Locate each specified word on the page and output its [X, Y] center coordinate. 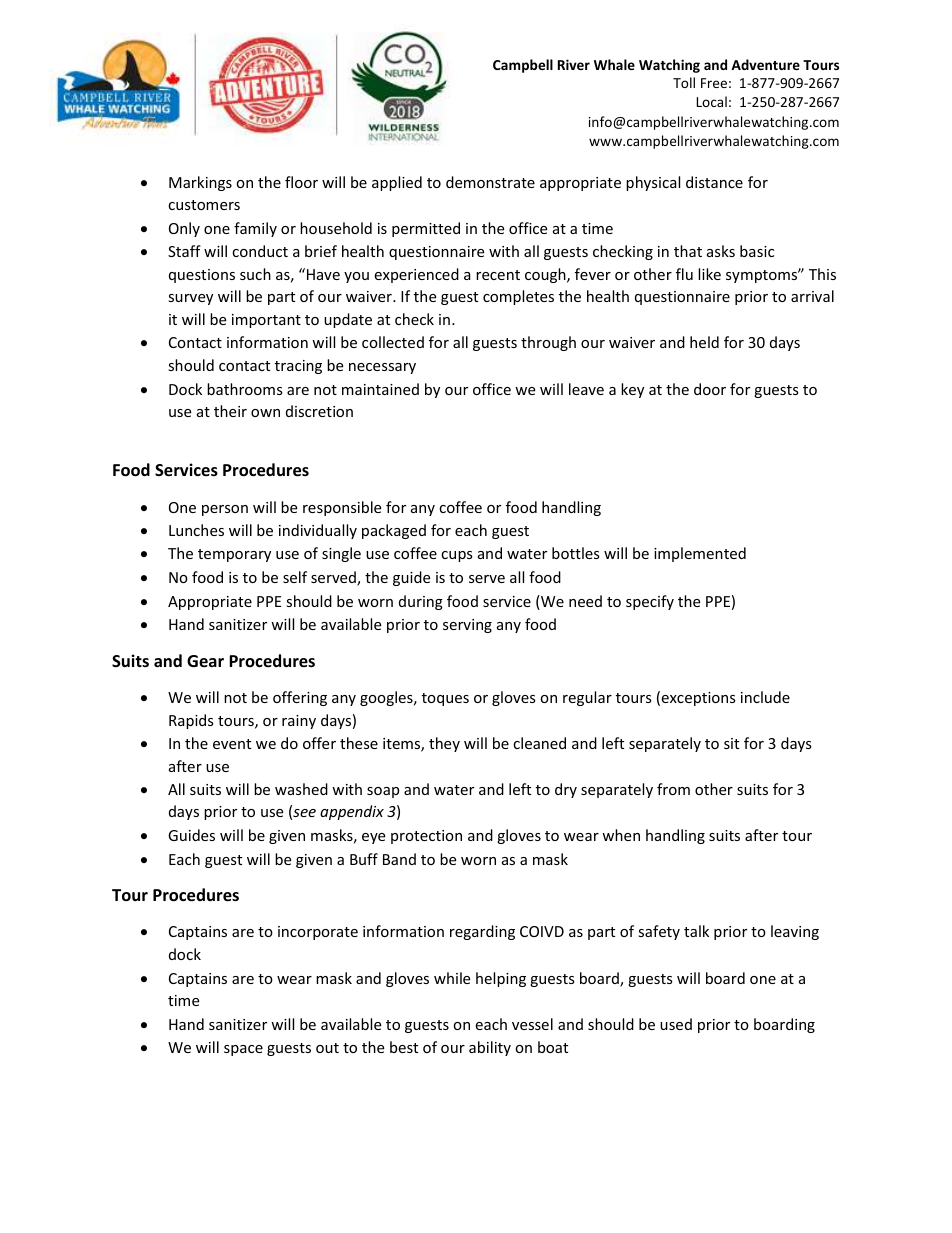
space [243, 1050]
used [676, 1024]
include [765, 697]
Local [711, 101]
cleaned [539, 743]
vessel [532, 1024]
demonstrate [490, 182]
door [710, 389]
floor [301, 182]
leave [586, 389]
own [265, 413]
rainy [299, 722]
